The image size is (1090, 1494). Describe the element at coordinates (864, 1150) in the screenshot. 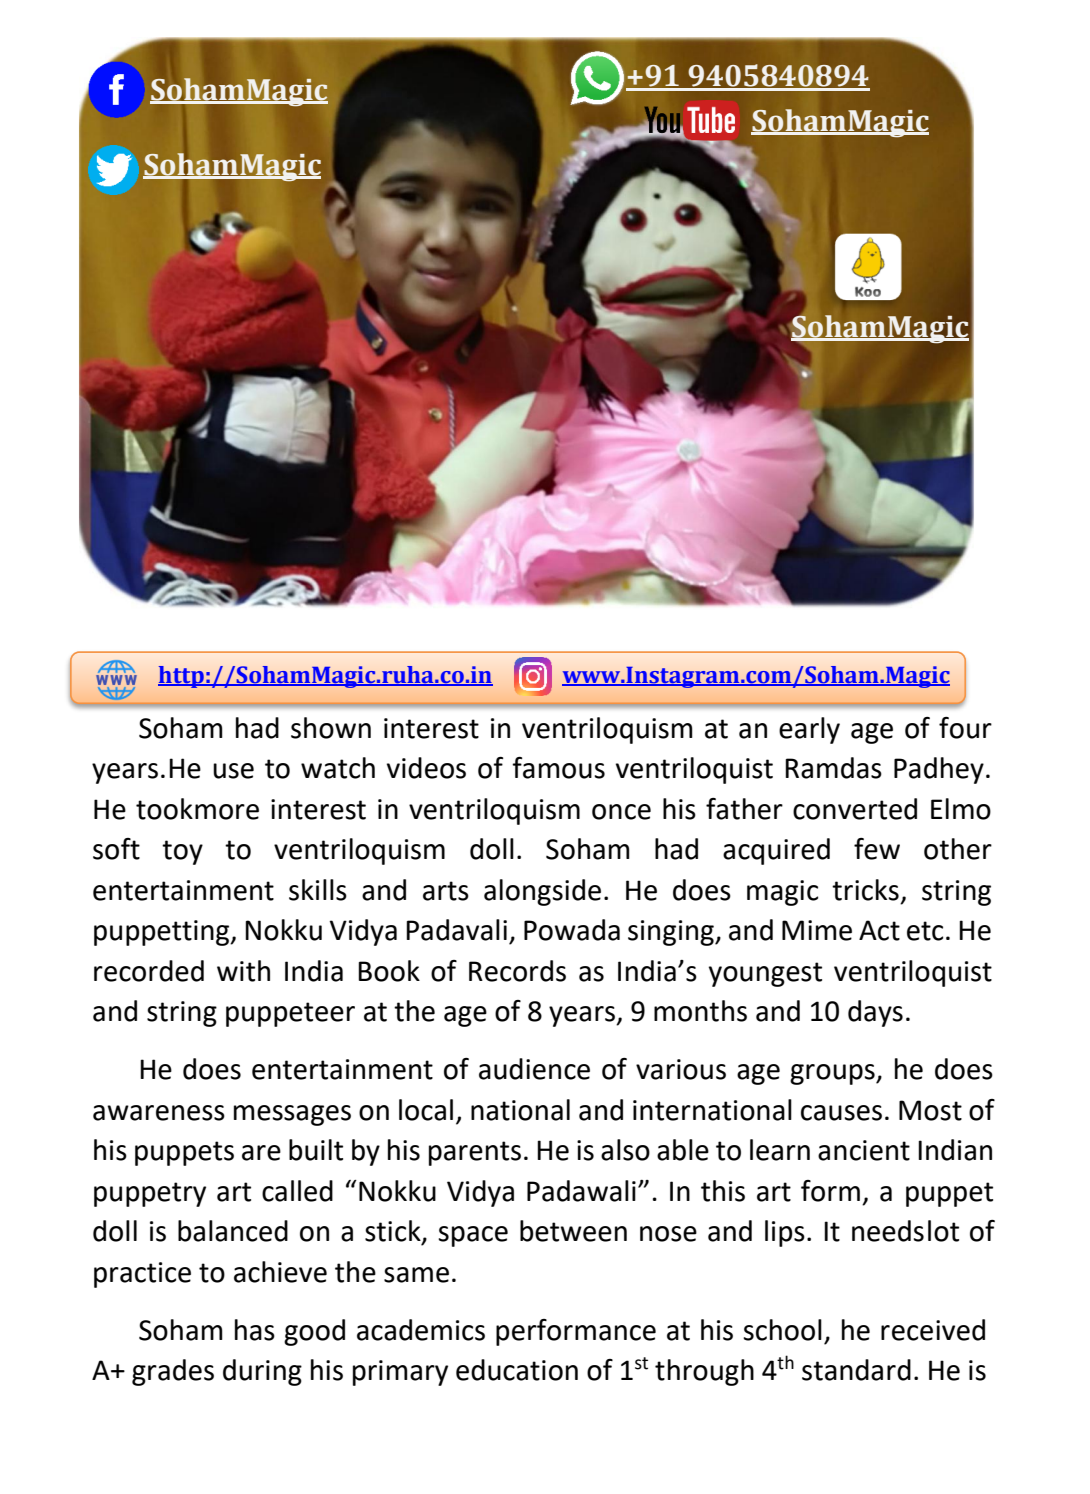

I see `ancient` at that location.
